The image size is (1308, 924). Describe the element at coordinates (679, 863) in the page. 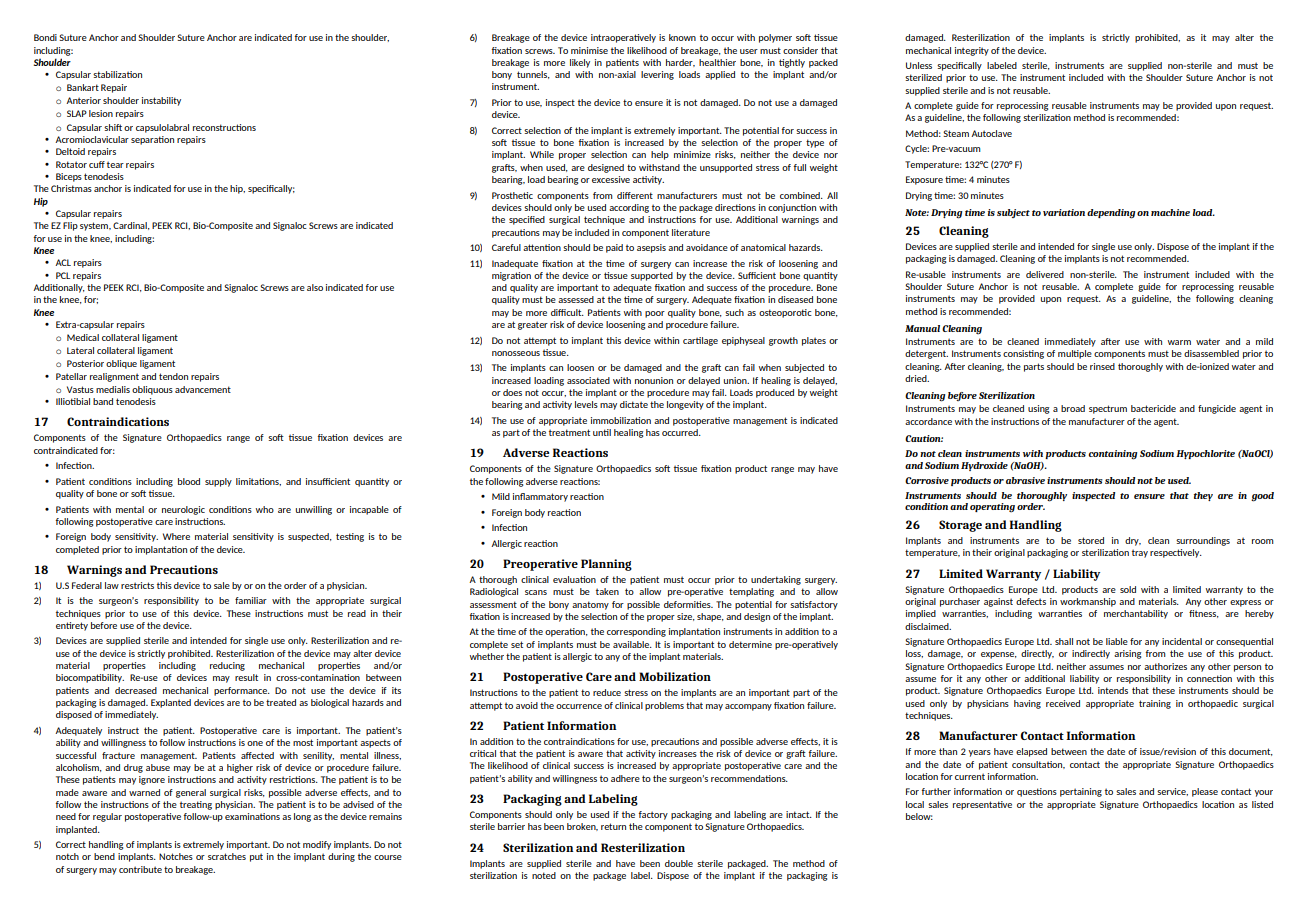

I see `double` at that location.
